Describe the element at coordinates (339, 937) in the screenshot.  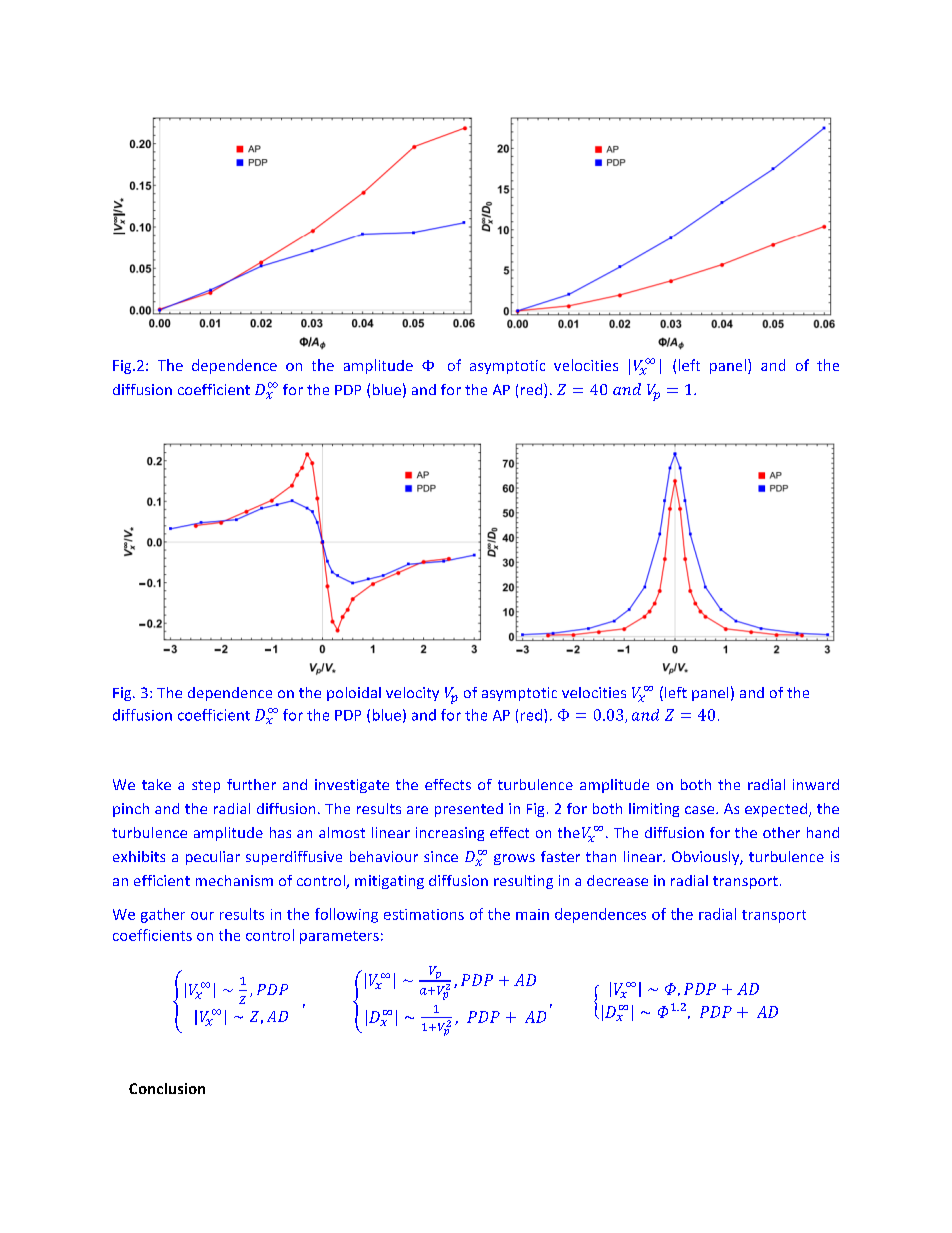
I see `parameters` at that location.
